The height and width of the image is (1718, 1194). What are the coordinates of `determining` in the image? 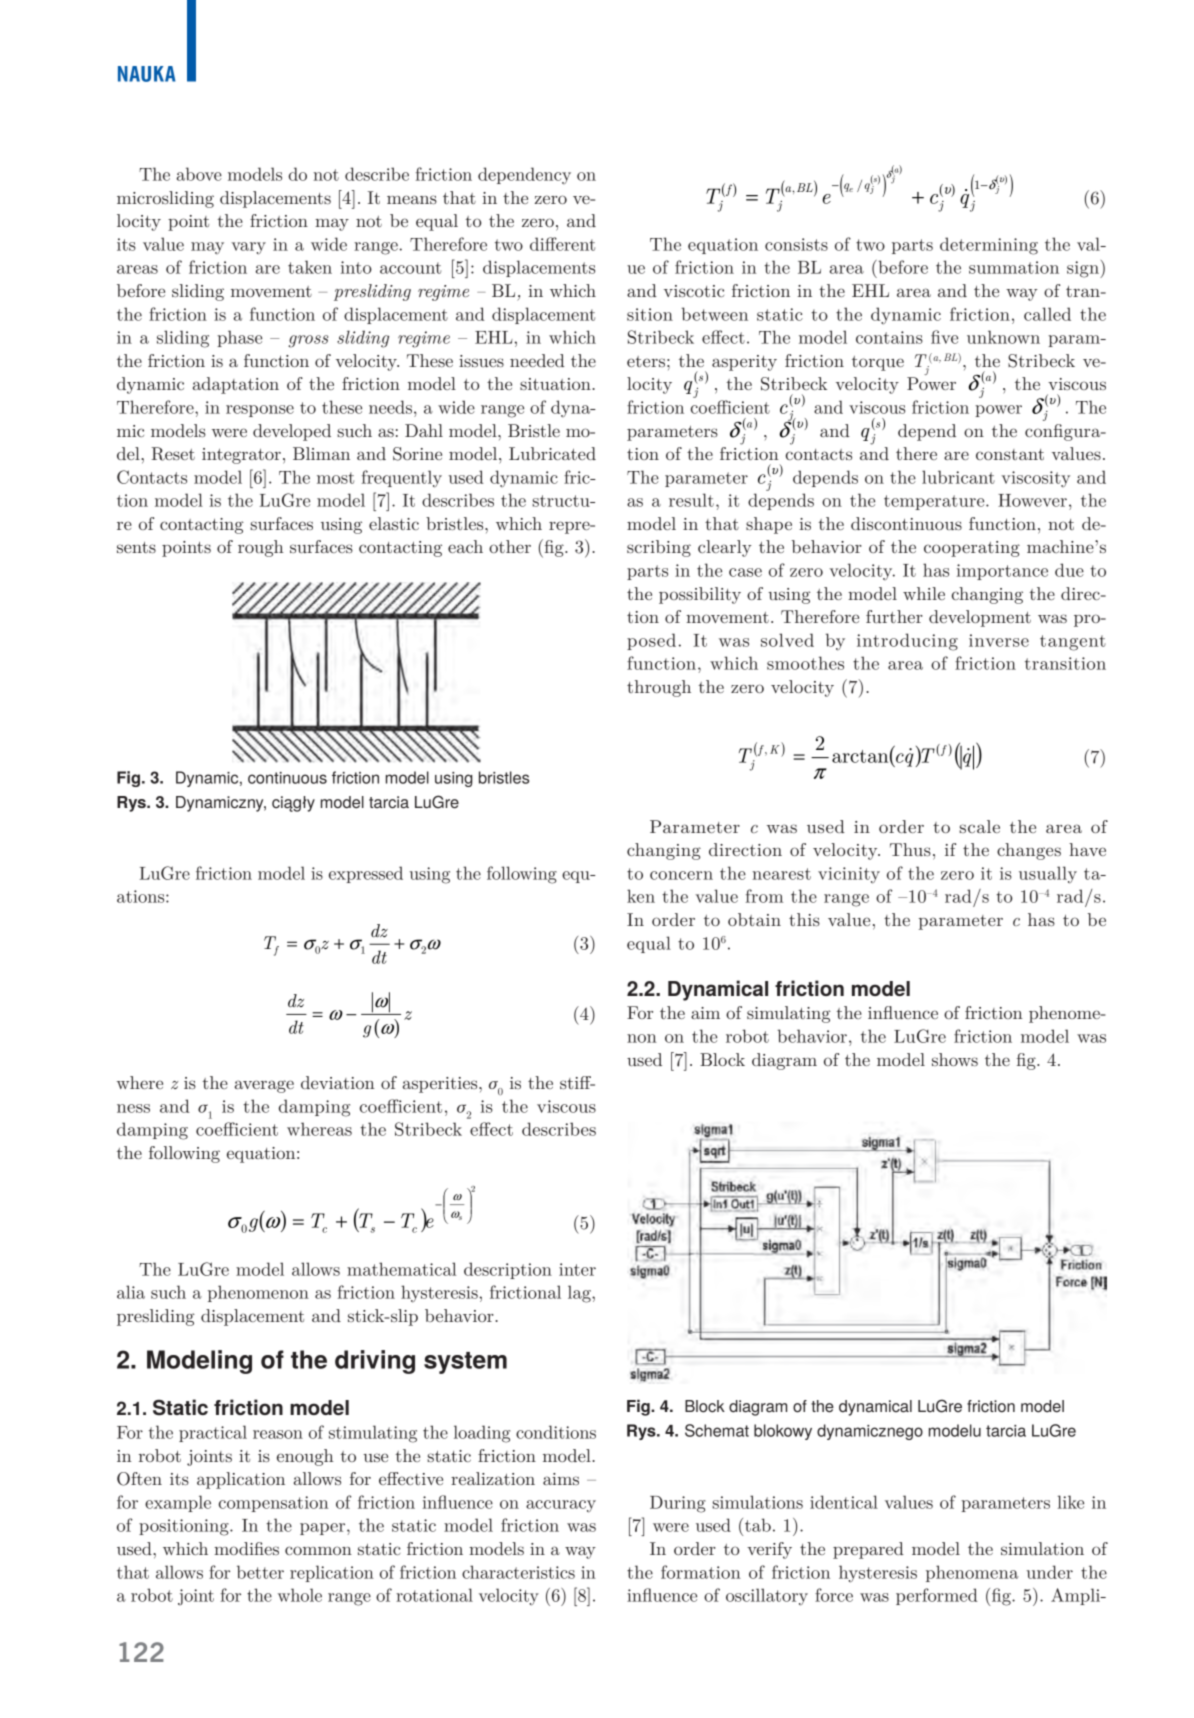 It's located at (989, 246).
